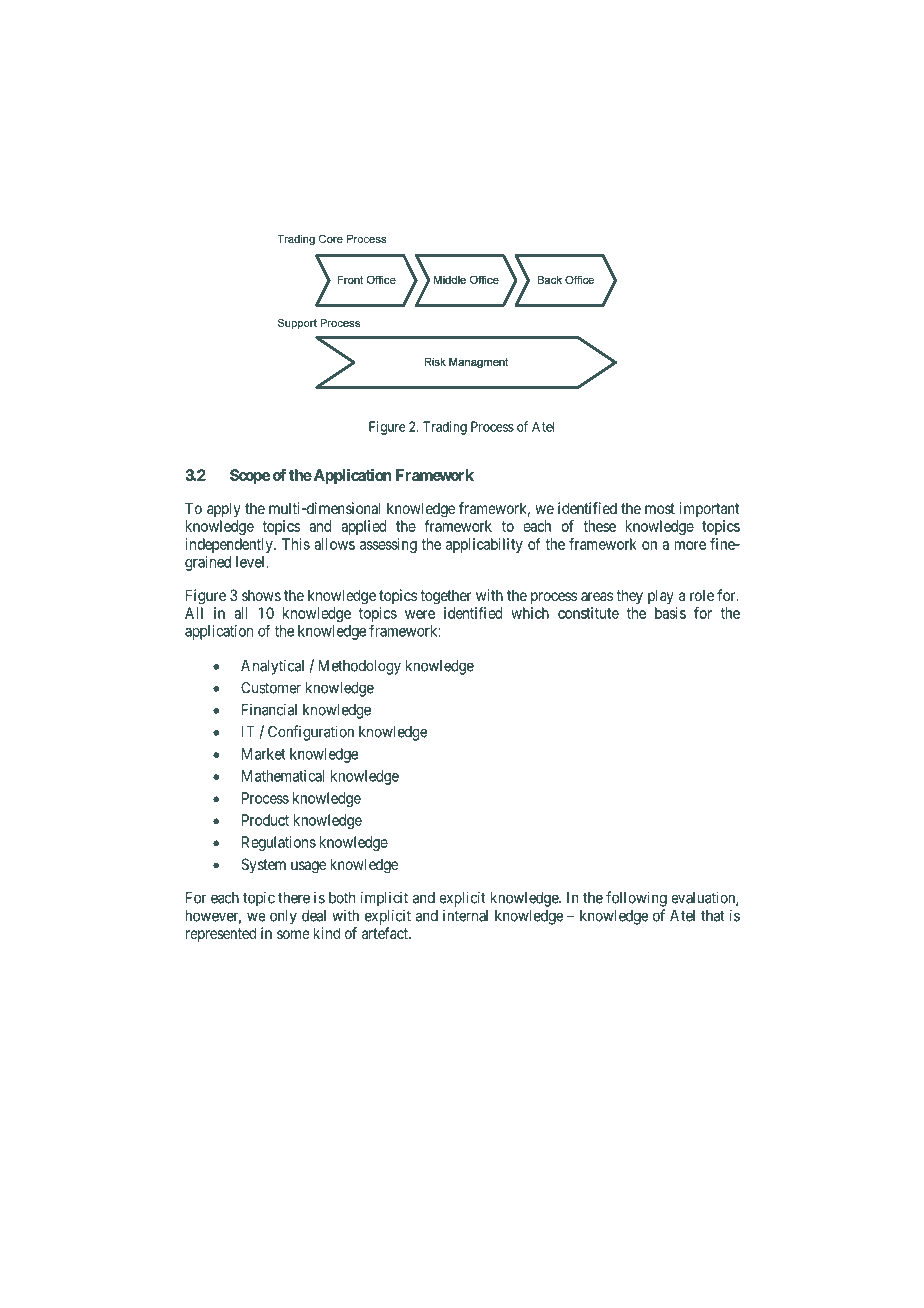 The width and height of the page is (924, 1308). What do you see at coordinates (465, 915) in the page?
I see `internal` at bounding box center [465, 915].
